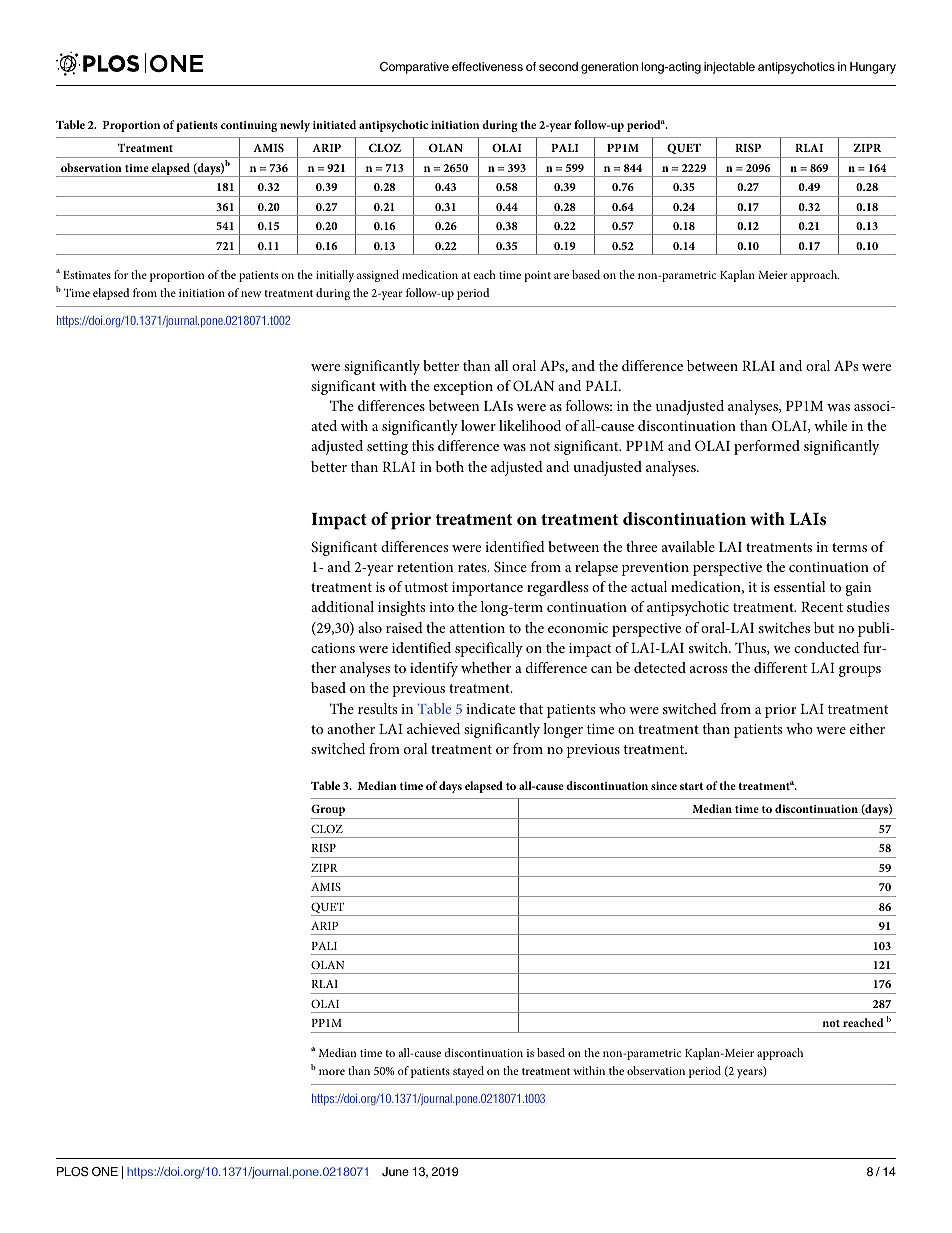  Describe the element at coordinates (377, 708) in the screenshot. I see `results` at that location.
